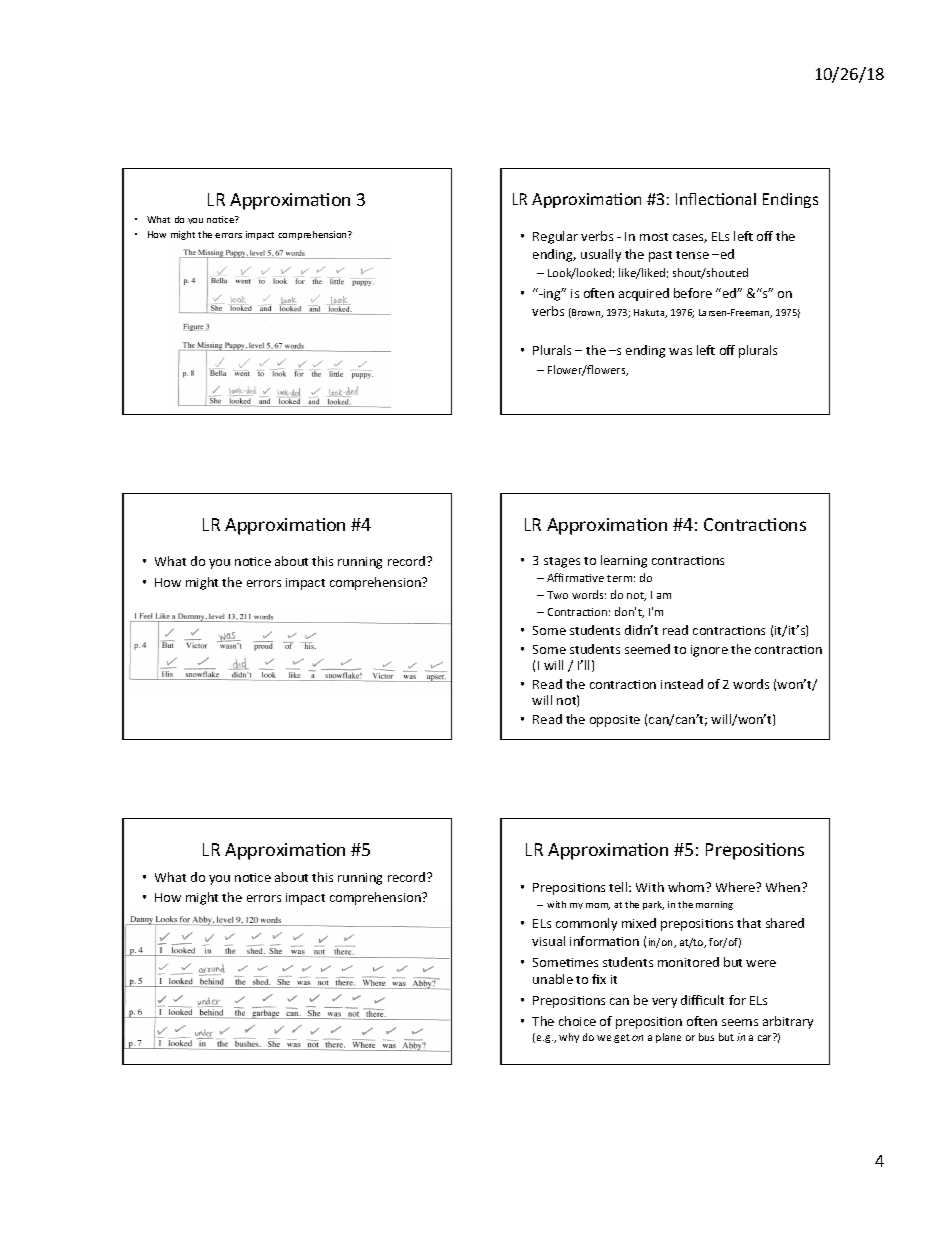 Image resolution: width=952 pixels, height=1233 pixels. Describe the element at coordinates (692, 255) in the screenshot. I see `tense` at that location.
